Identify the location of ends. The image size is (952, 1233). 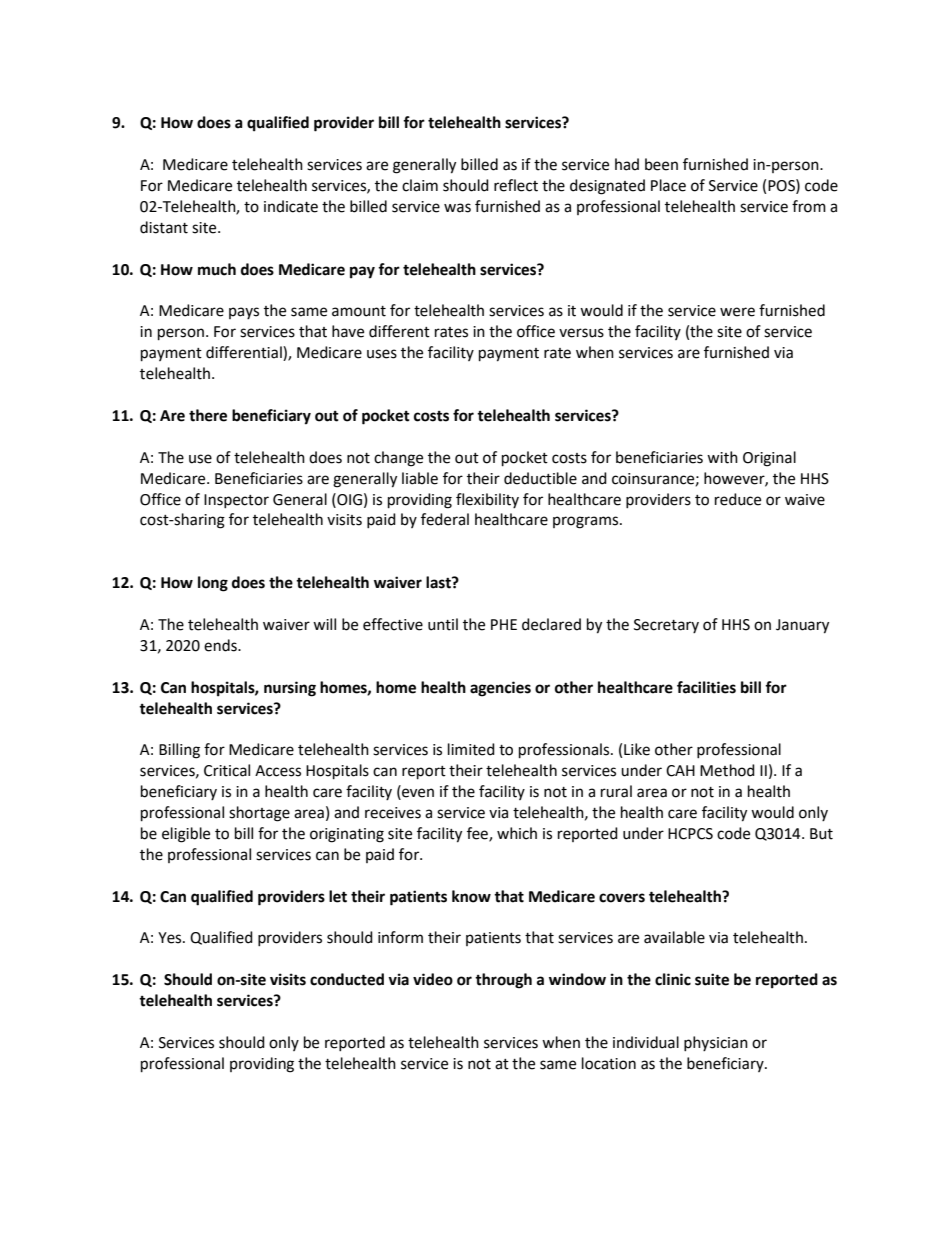
(221, 645).
